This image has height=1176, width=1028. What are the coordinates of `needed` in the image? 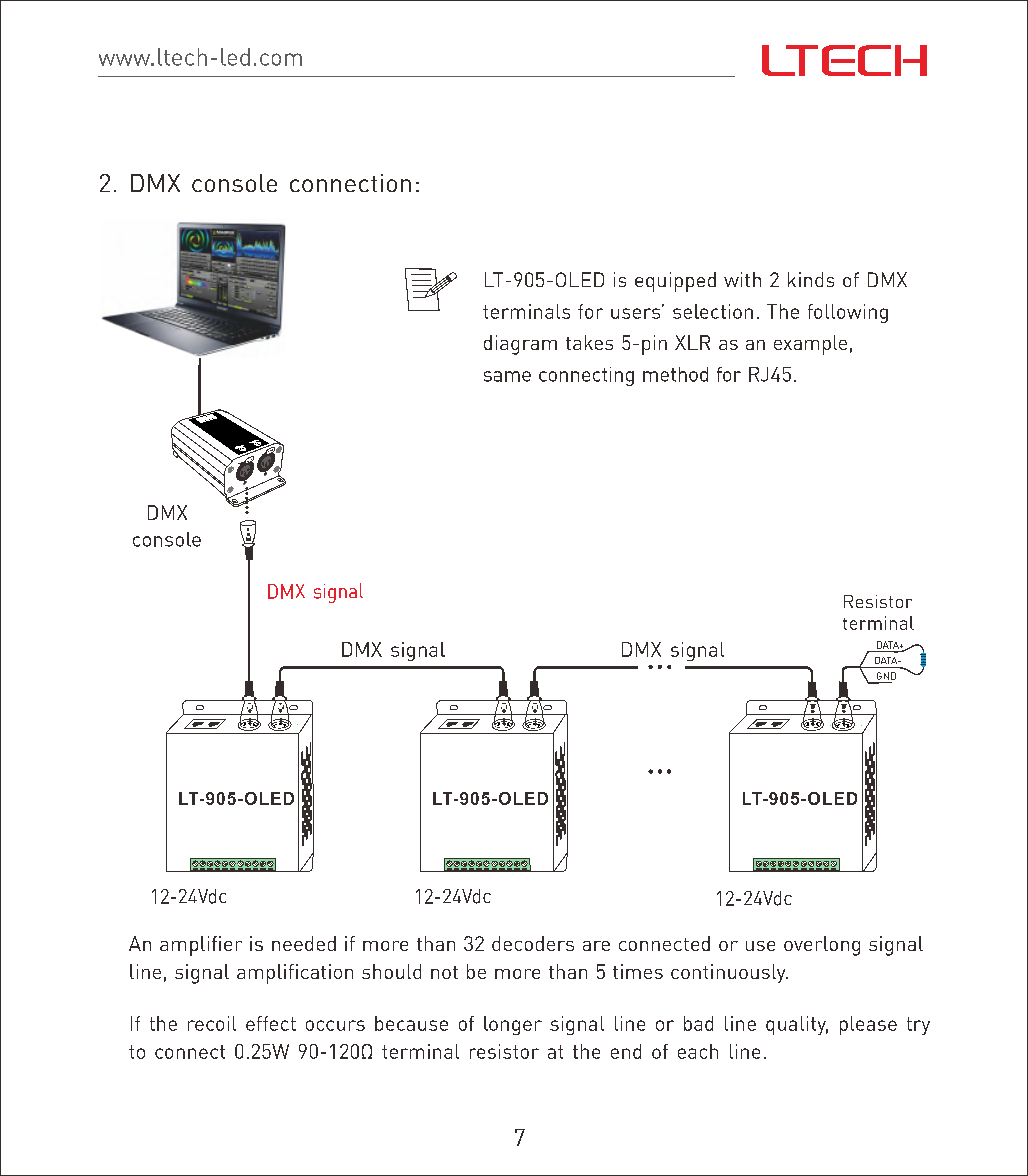 It's located at (304, 943).
